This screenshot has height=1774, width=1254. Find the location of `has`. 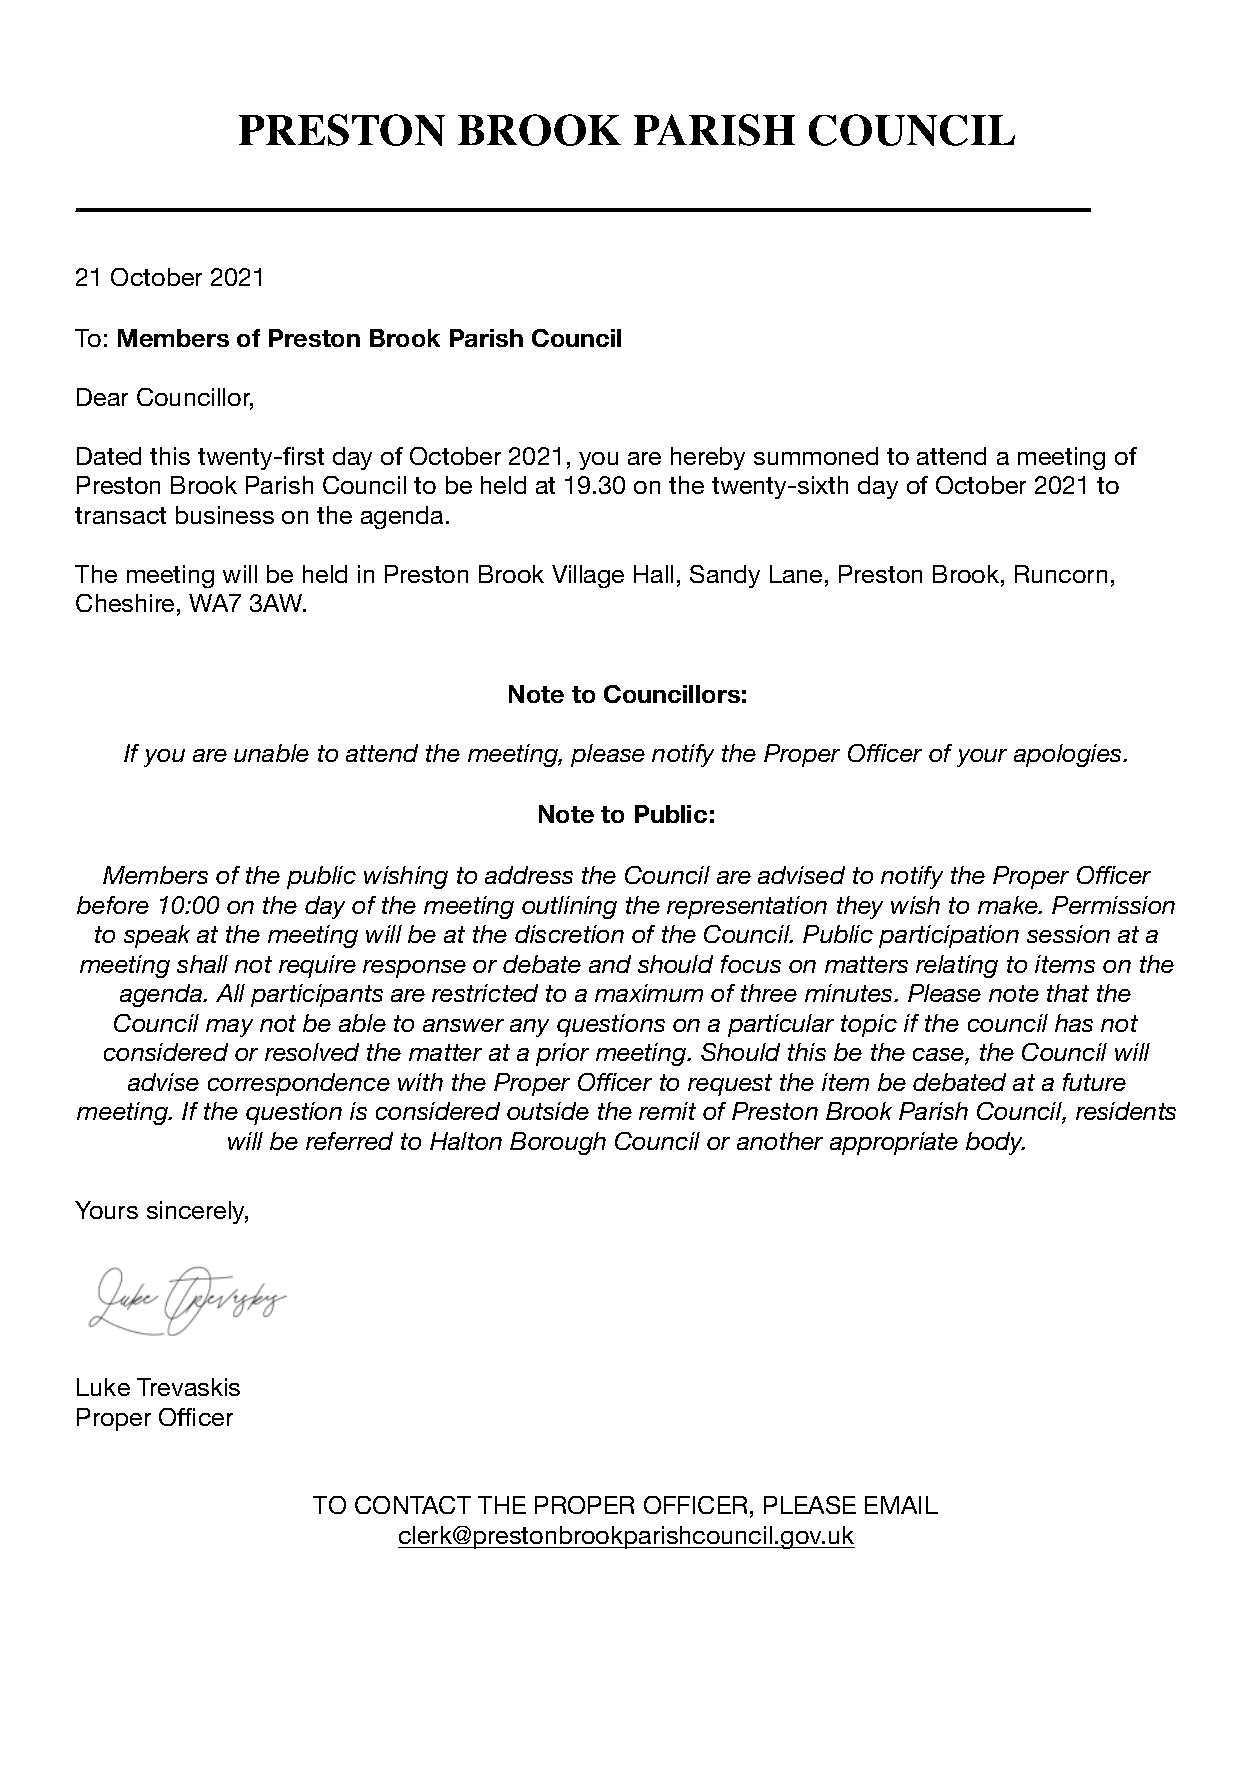

has is located at coordinates (1074, 1023).
